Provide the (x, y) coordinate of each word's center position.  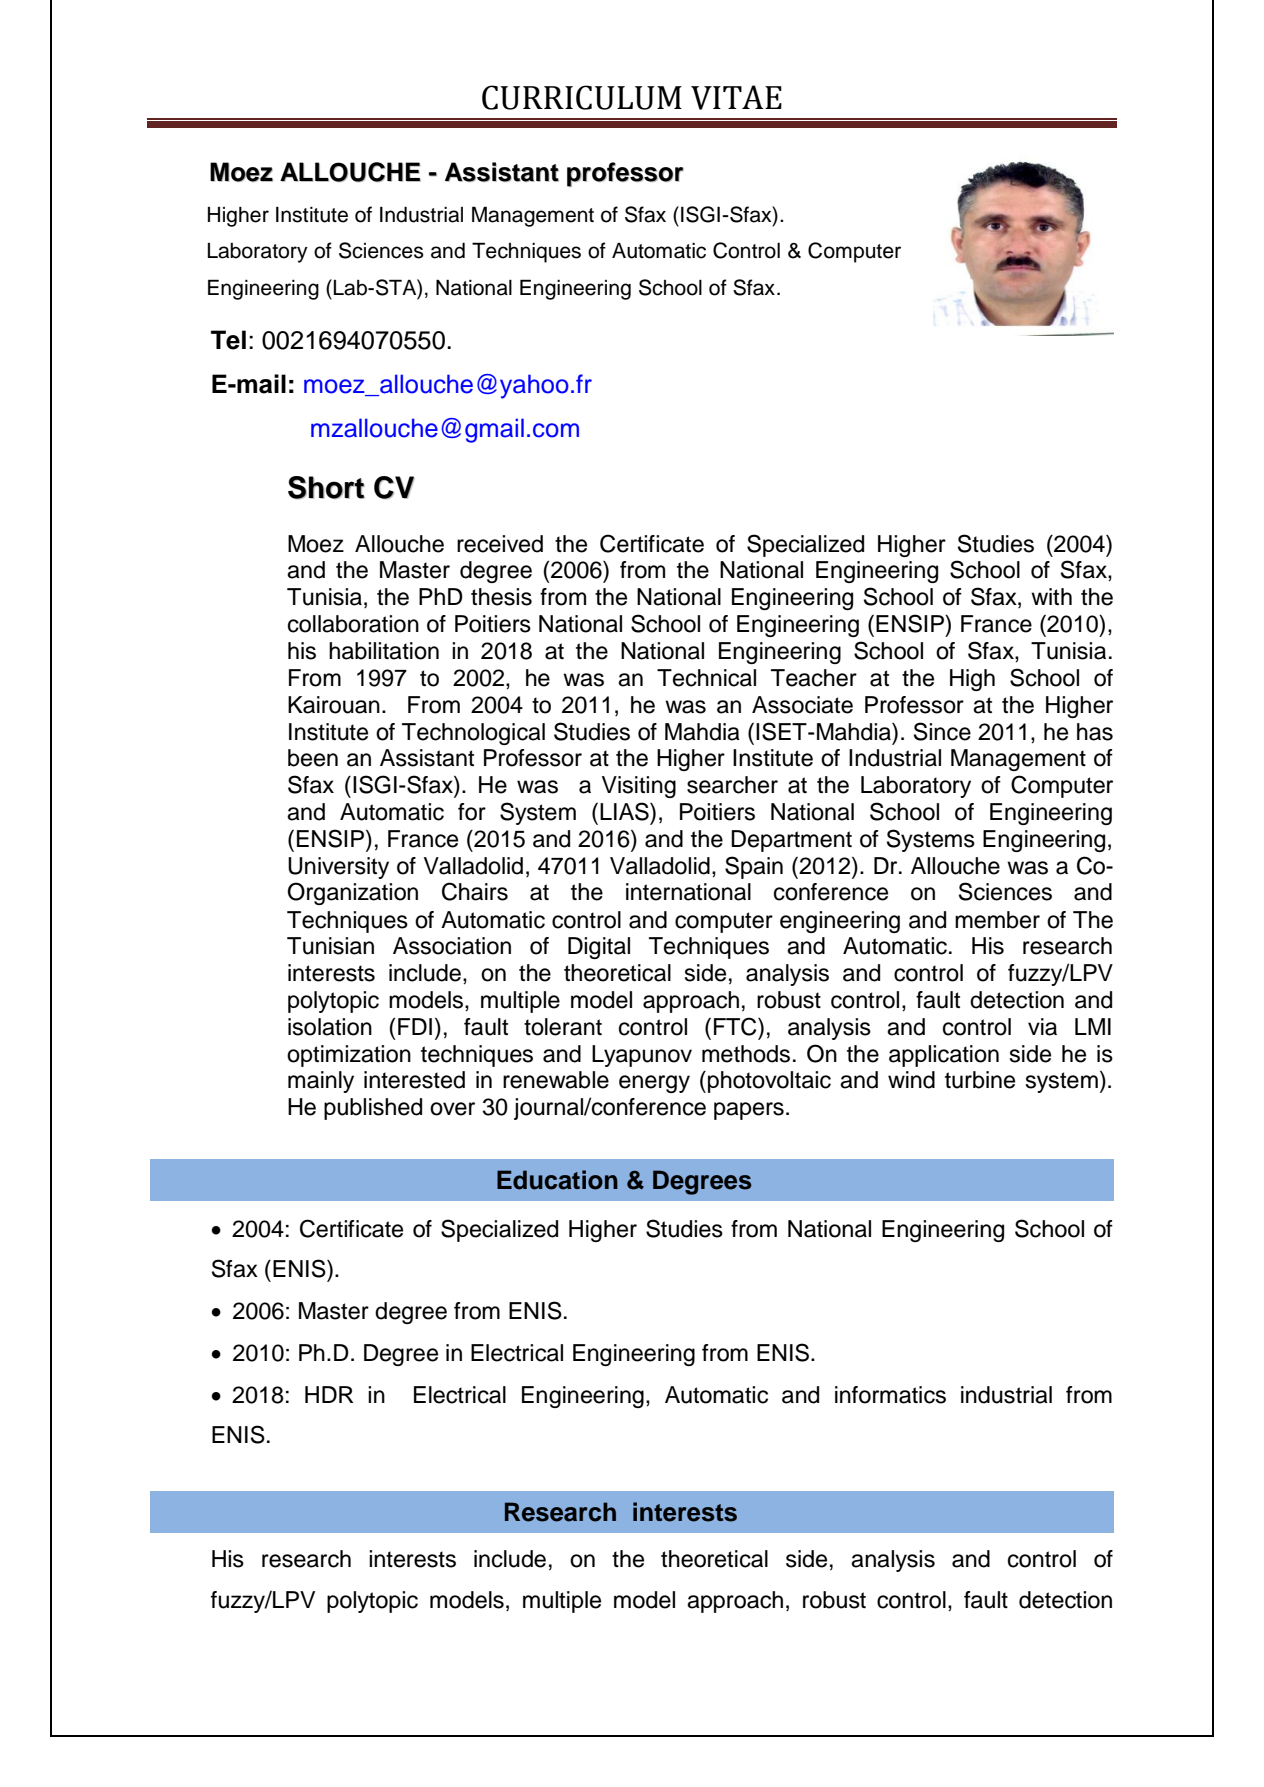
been (313, 758)
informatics (890, 1395)
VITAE (736, 97)
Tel (228, 340)
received (500, 544)
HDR (329, 1394)
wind (911, 1080)
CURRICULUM (582, 97)
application (944, 1056)
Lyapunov (642, 1056)
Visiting (639, 787)
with (1051, 596)
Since (942, 731)
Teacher (814, 678)
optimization (349, 1056)
